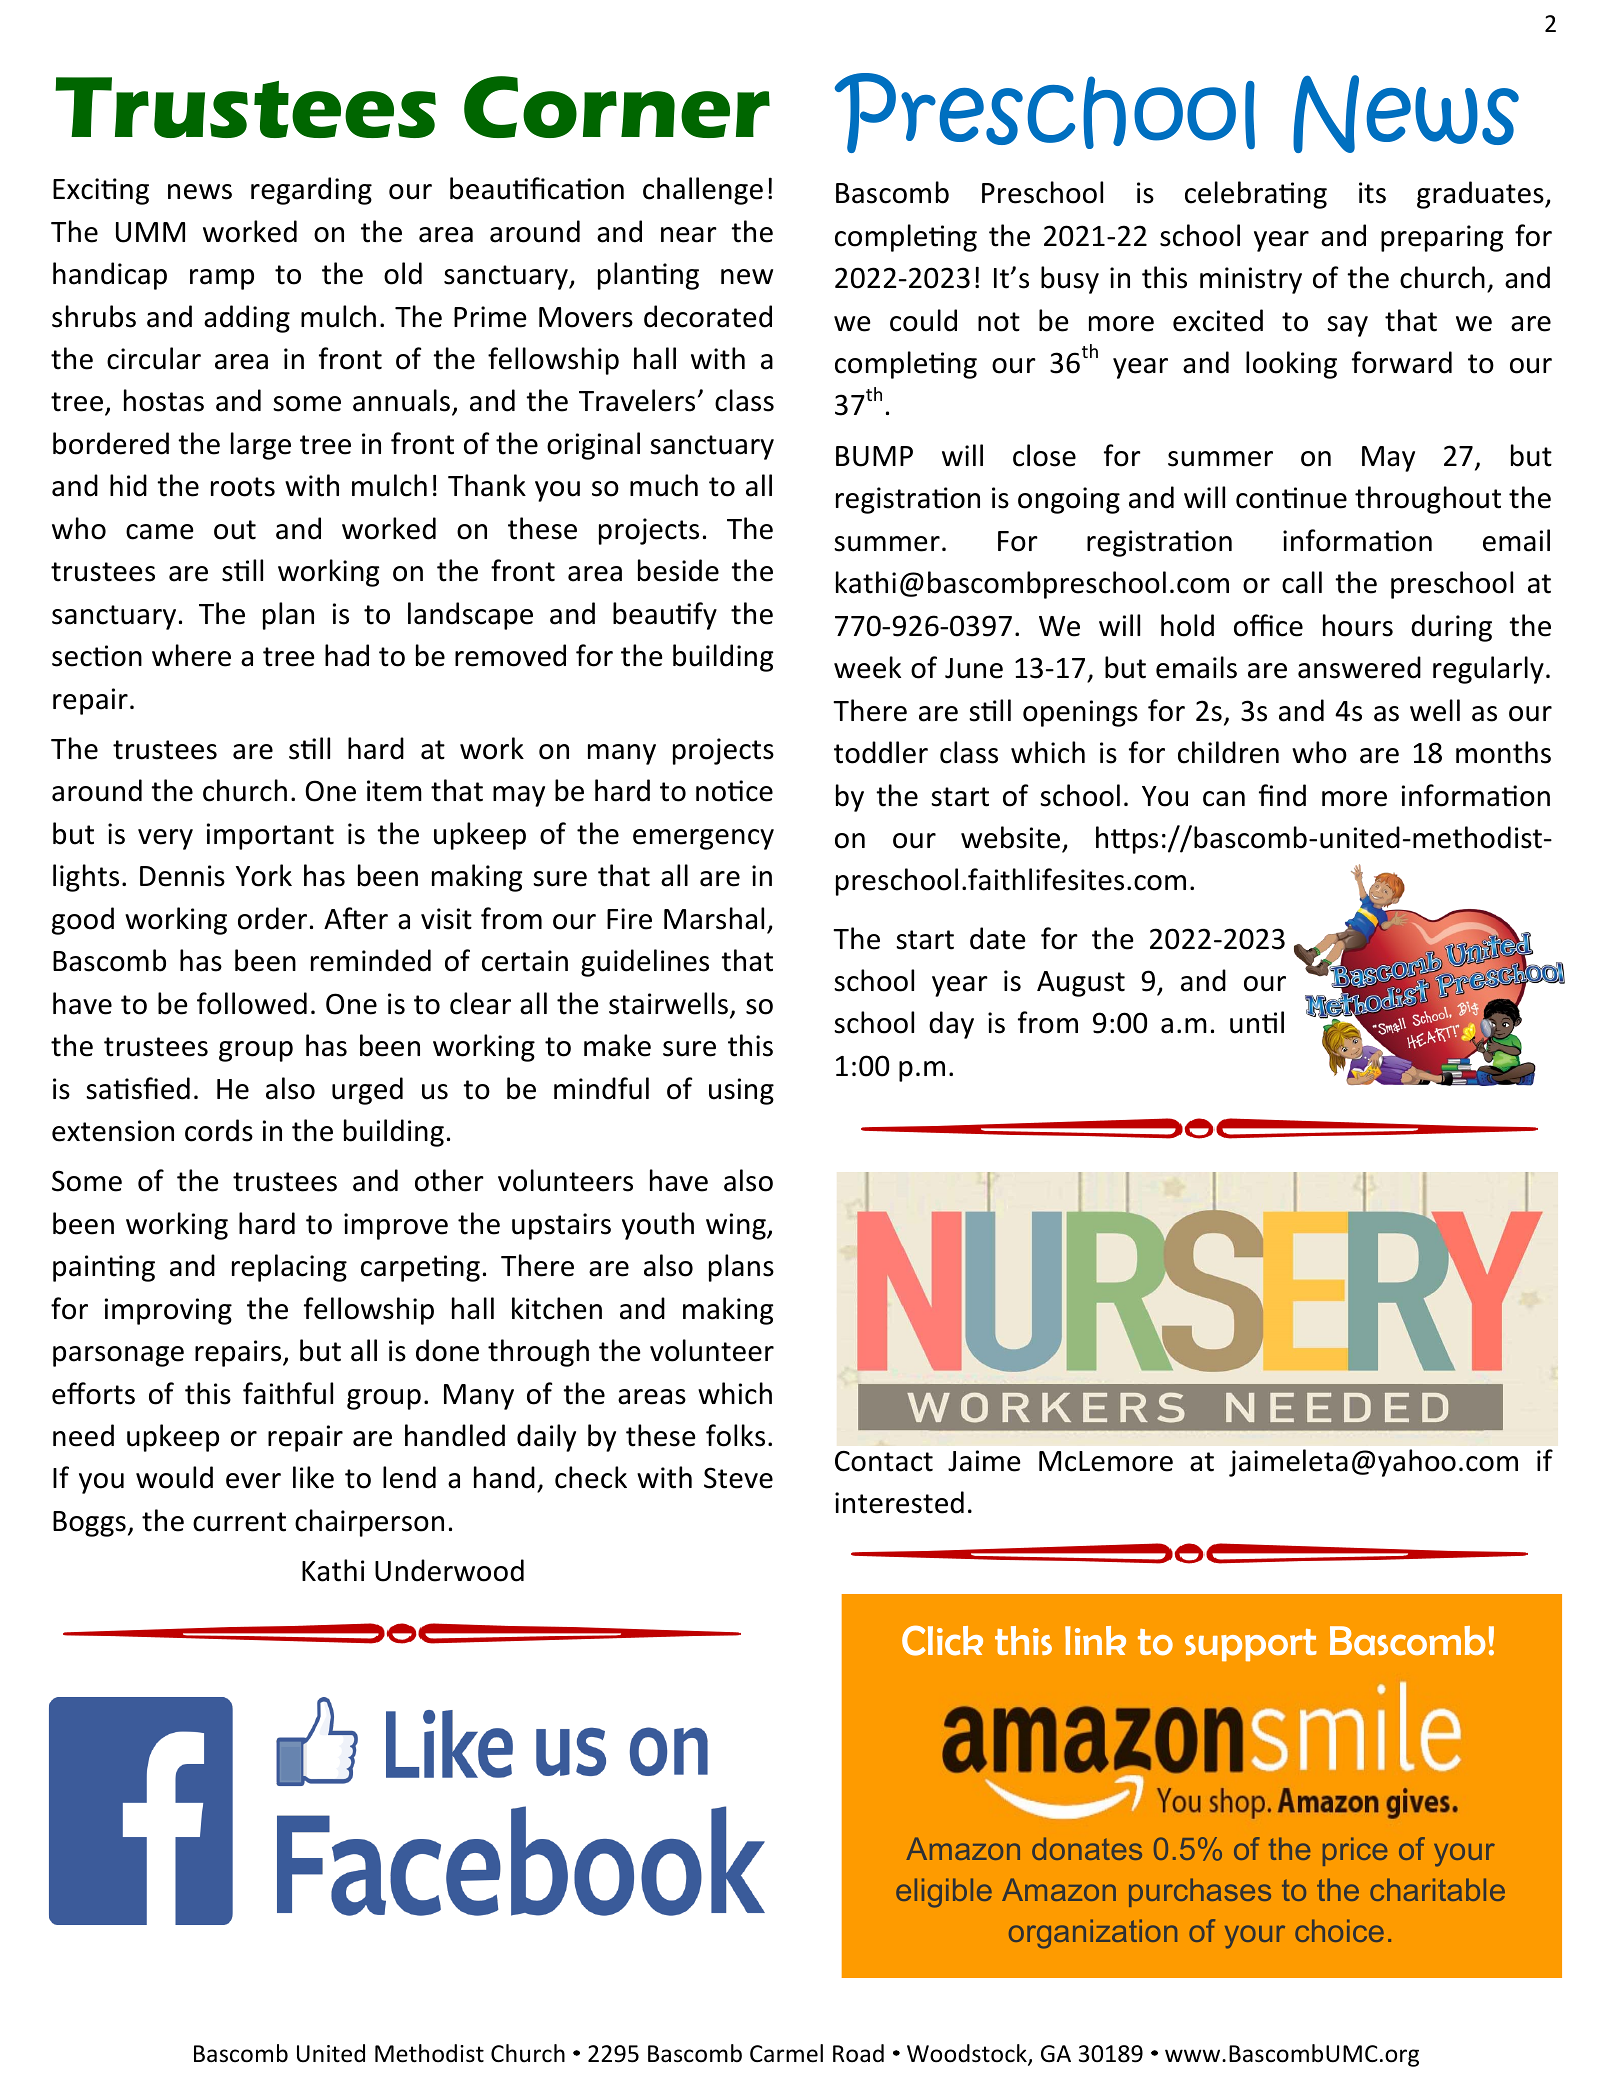  Describe the element at coordinates (1339, 1930) in the page. I see `choice` at that location.
